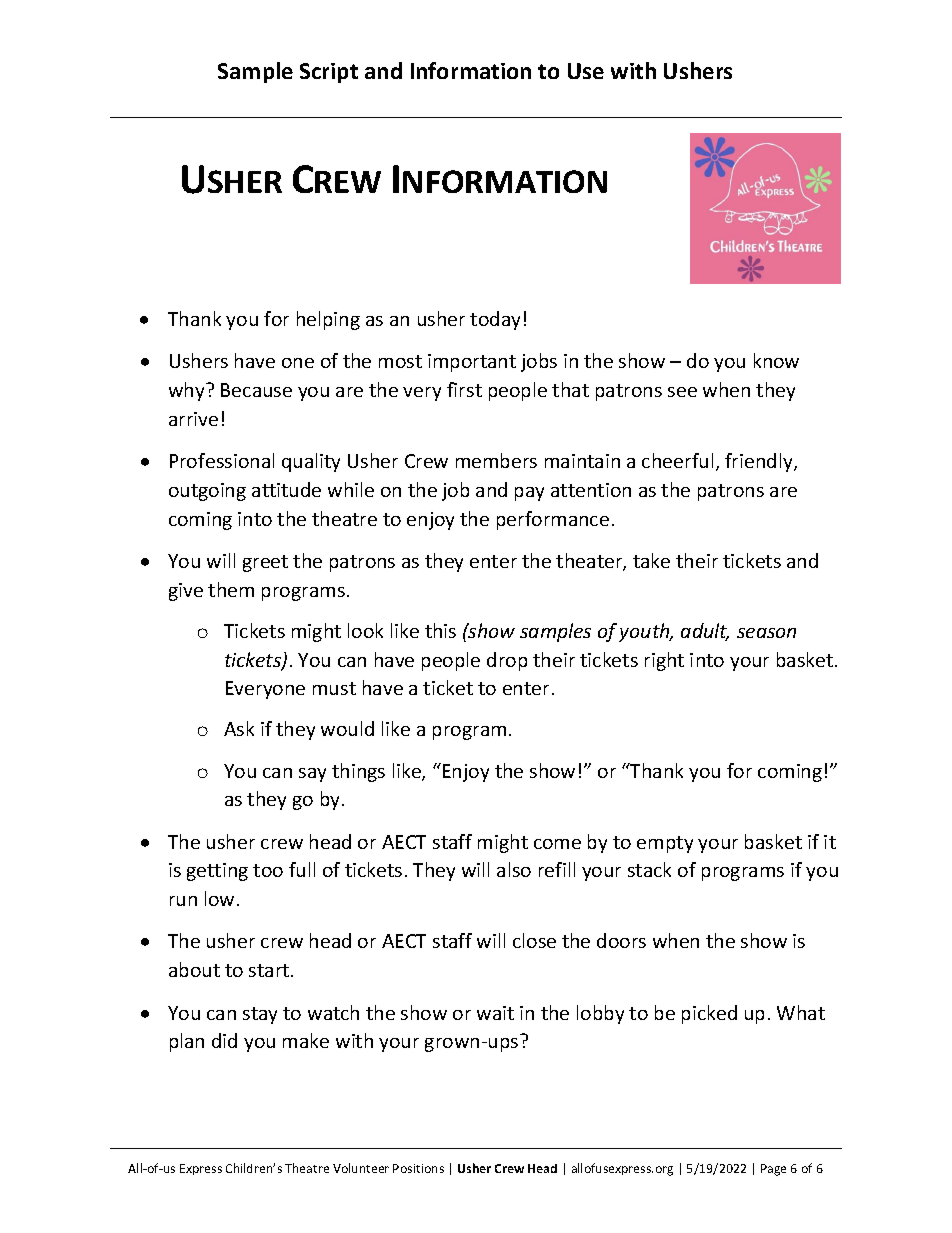 This screenshot has height=1233, width=952. I want to click on drop, so click(507, 661).
